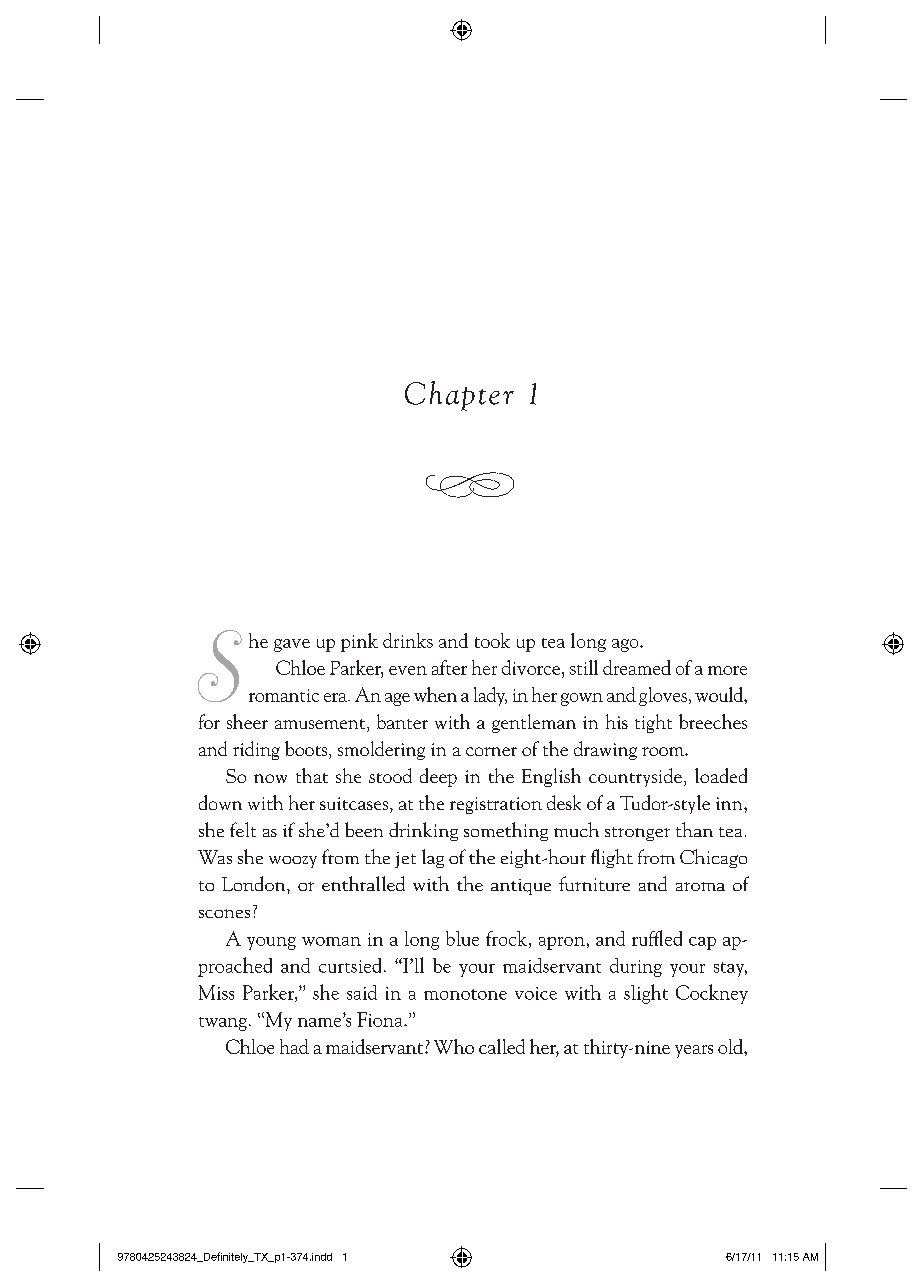  Describe the element at coordinates (694, 1051) in the screenshot. I see `years` at that location.
